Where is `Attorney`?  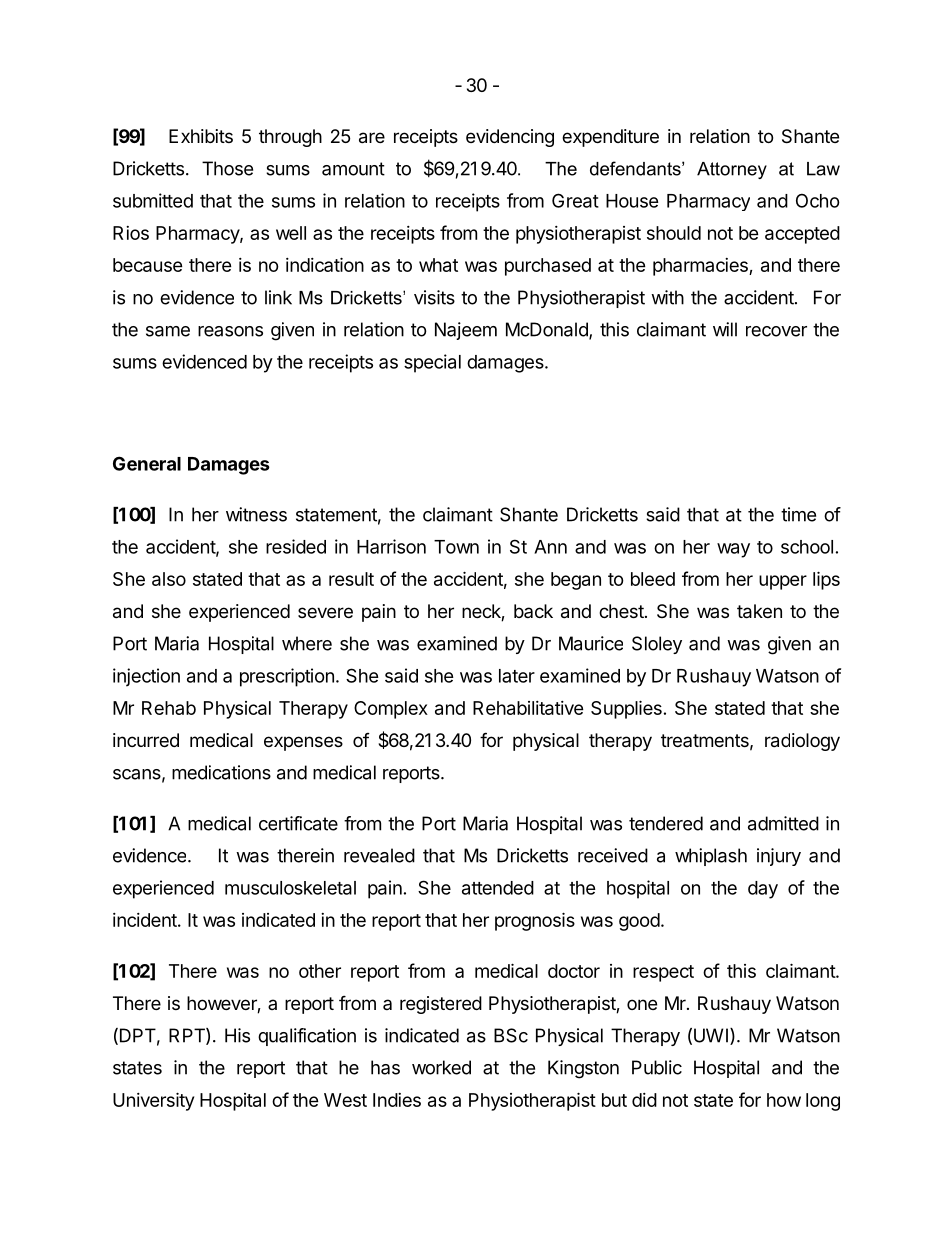 Attorney is located at coordinates (732, 170).
